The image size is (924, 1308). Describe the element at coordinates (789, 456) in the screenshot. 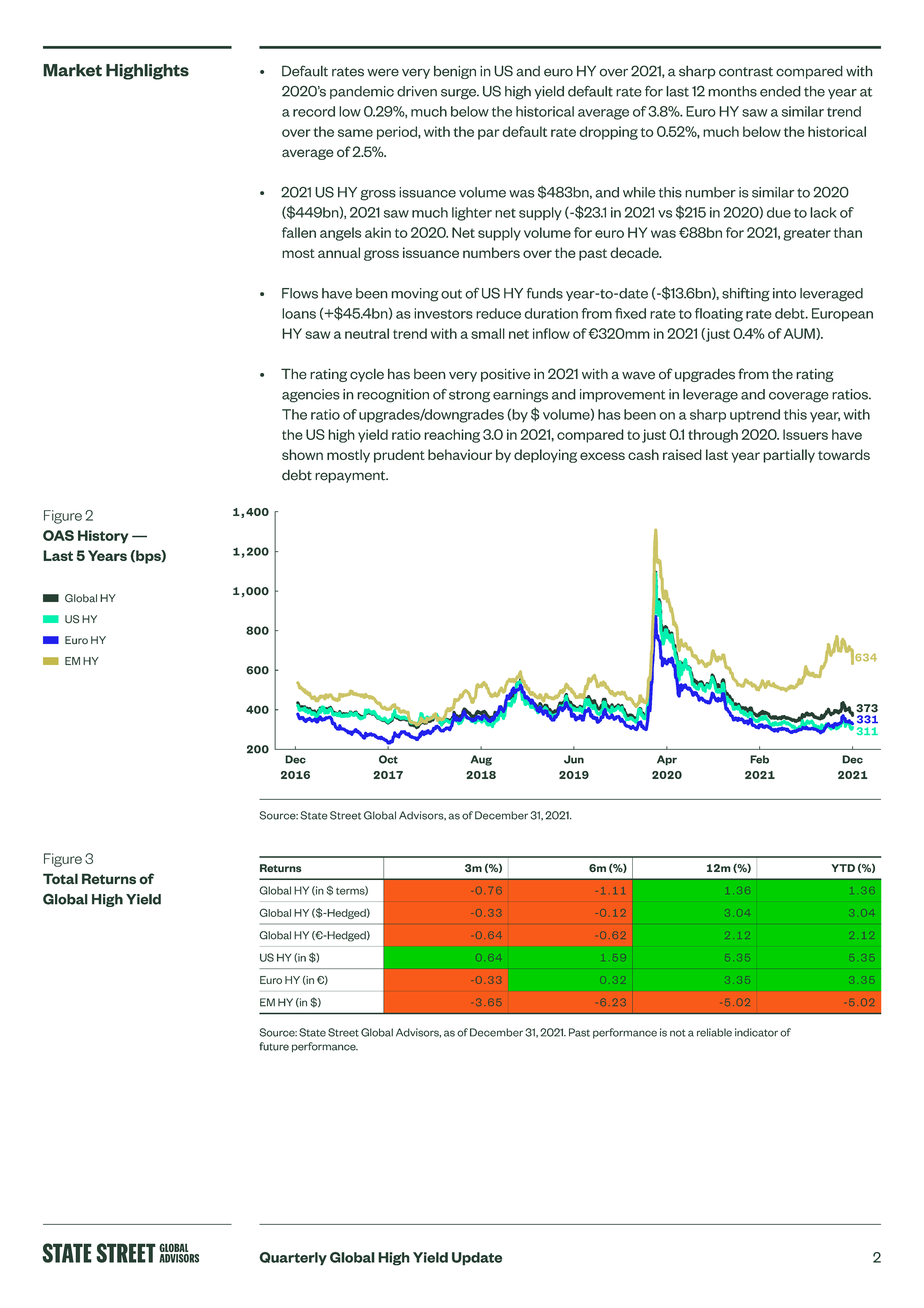

I see `partially` at that location.
